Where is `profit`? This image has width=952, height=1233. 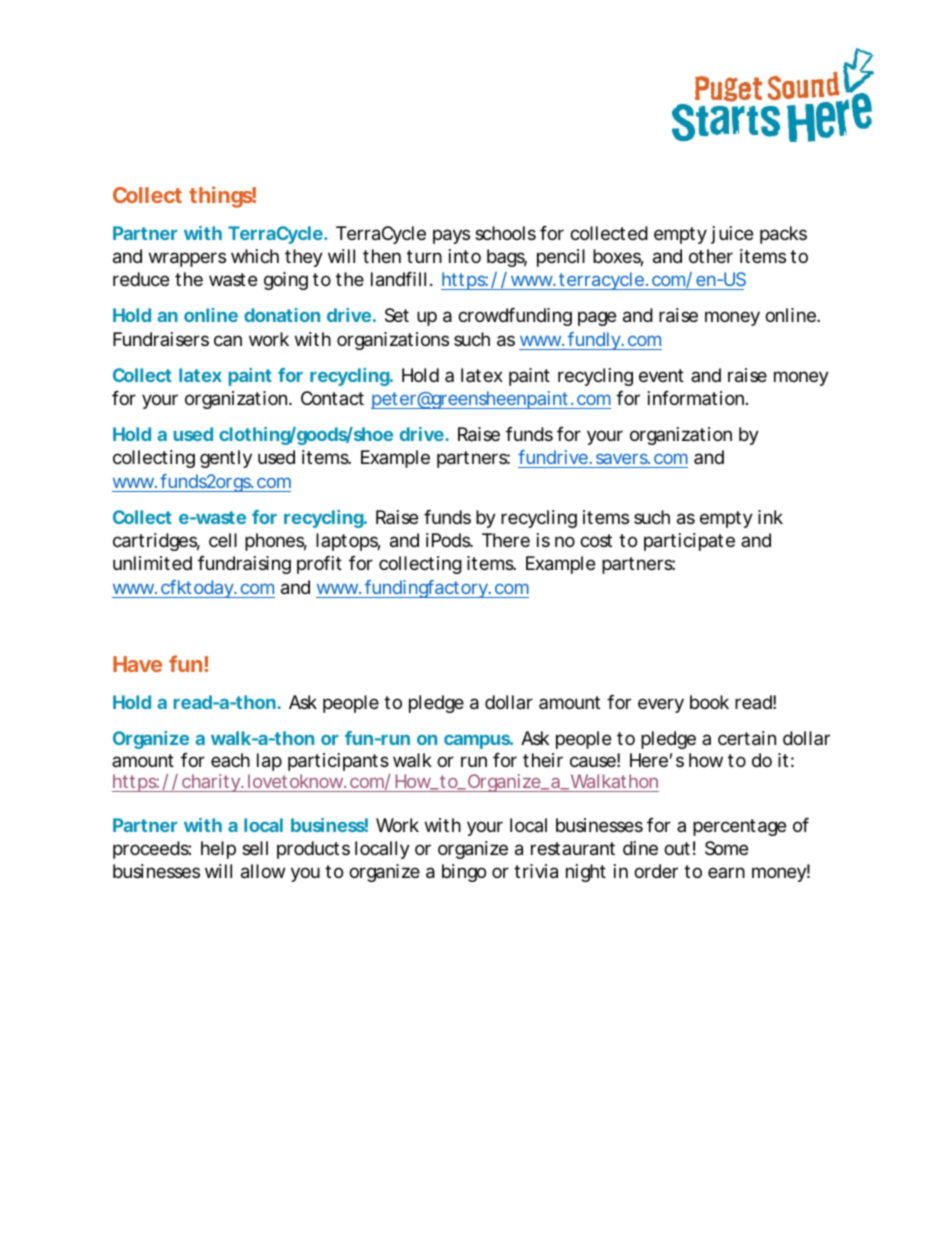
profit is located at coordinates (319, 565).
